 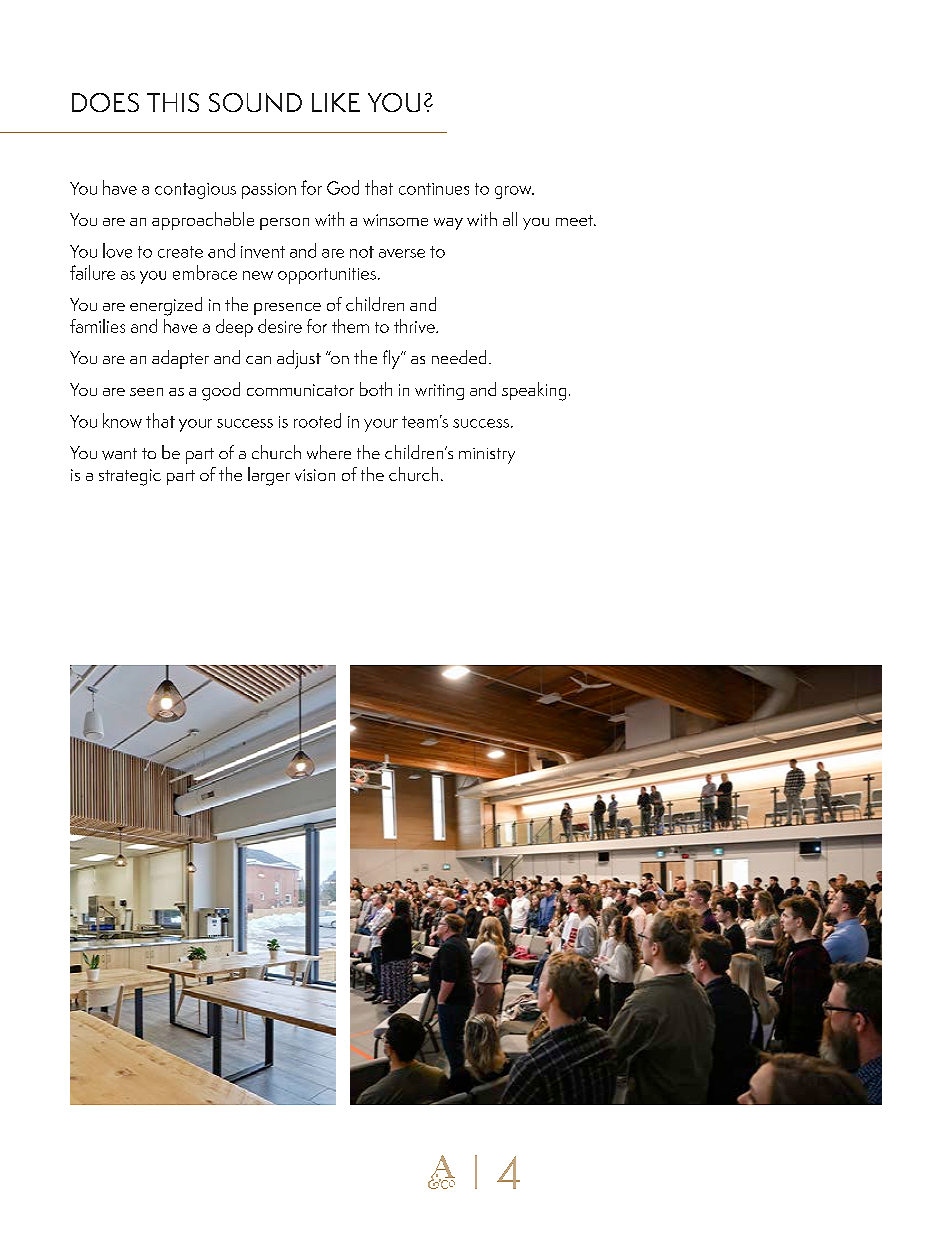 What do you see at coordinates (173, 102) in the screenshot?
I see `THIS` at bounding box center [173, 102].
